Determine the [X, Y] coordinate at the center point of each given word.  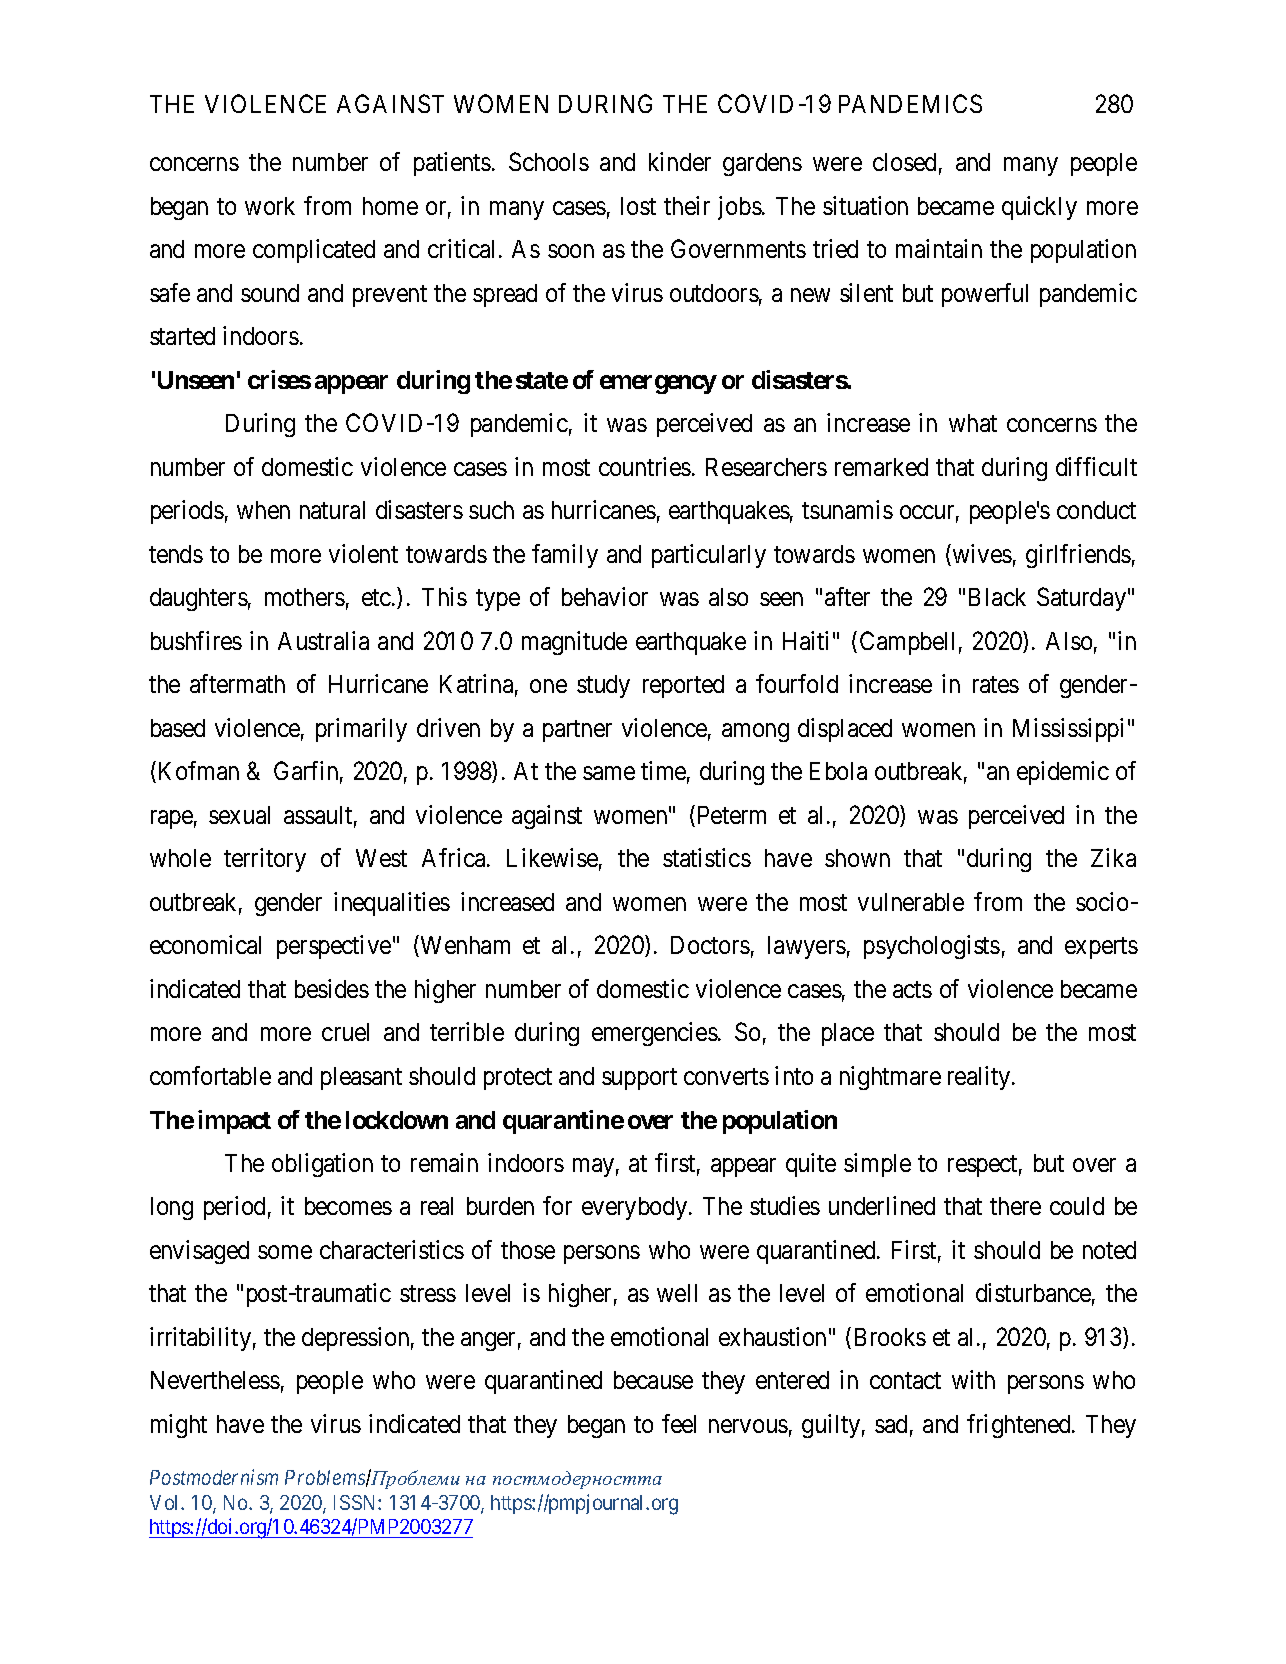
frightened [1020, 1426]
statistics [707, 857]
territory [265, 860]
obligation [322, 1165]
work [270, 206]
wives [982, 553]
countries [645, 466]
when [263, 510]
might [179, 1426]
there [1015, 1206]
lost [638, 206]
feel [679, 1423]
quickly [1039, 208]
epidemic [1063, 773]
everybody [636, 1208]
